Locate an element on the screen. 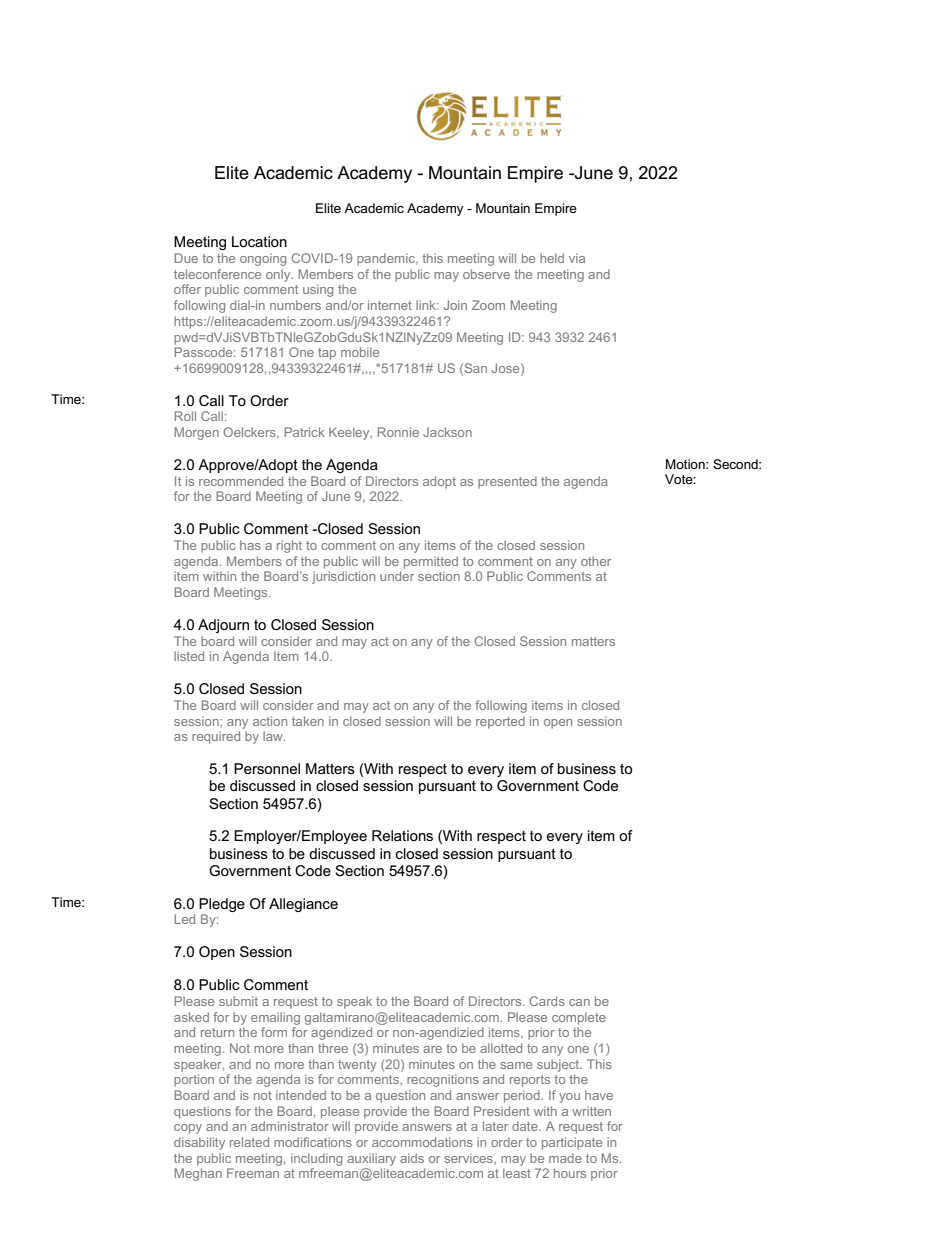 This screenshot has height=1233, width=952. made is located at coordinates (565, 1158).
